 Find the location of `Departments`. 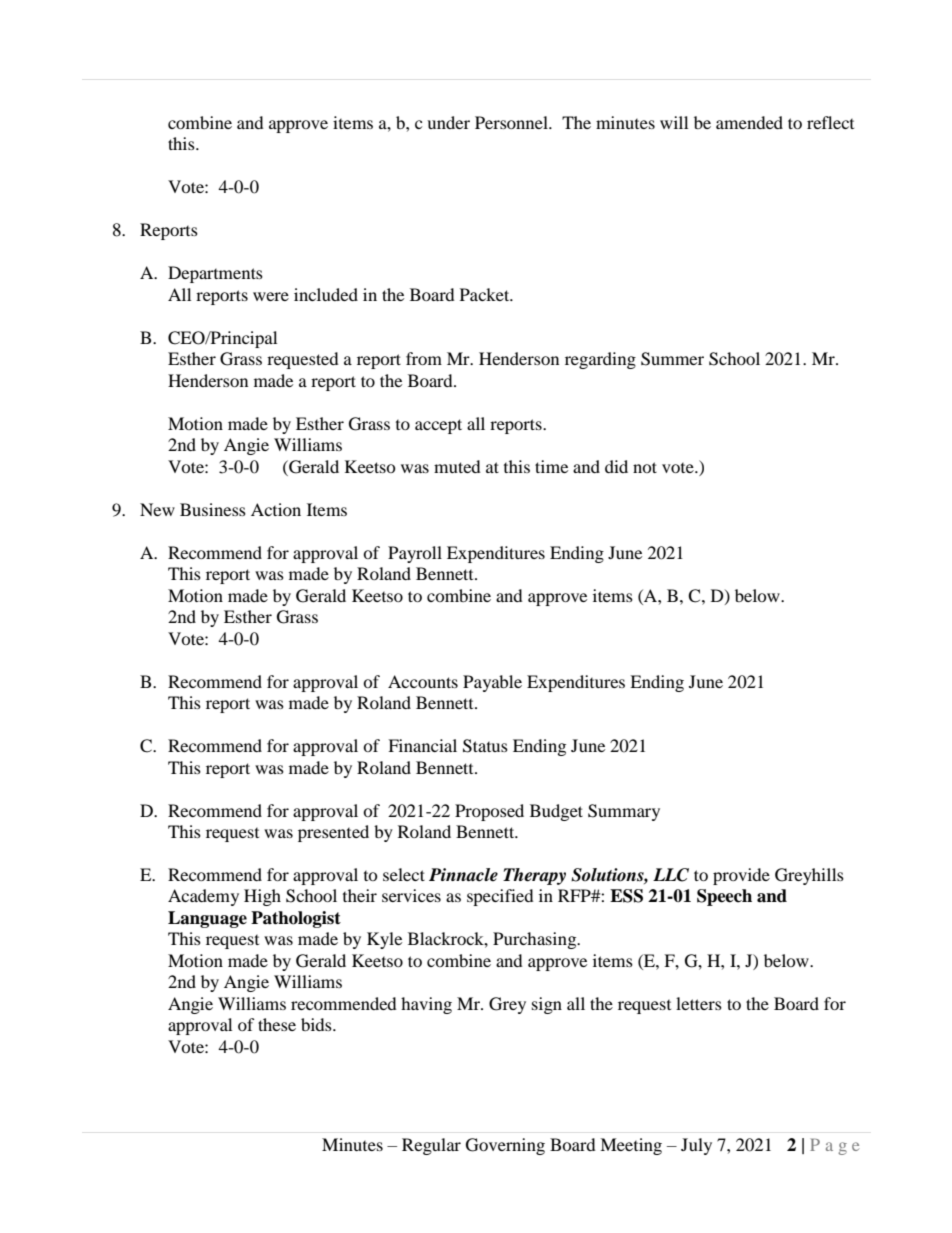

Departments is located at coordinates (215, 274).
